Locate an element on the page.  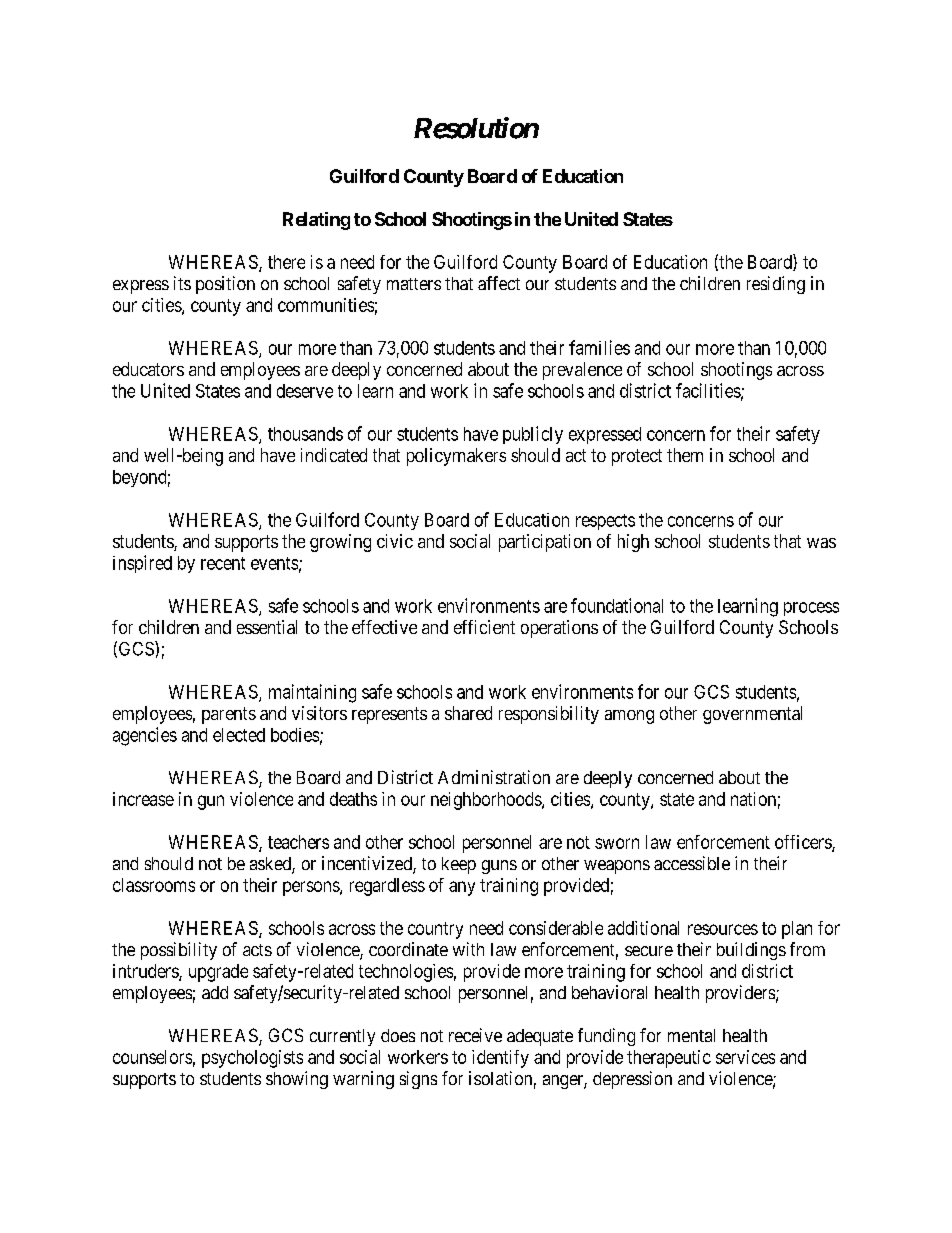
residing is located at coordinates (776, 285).
